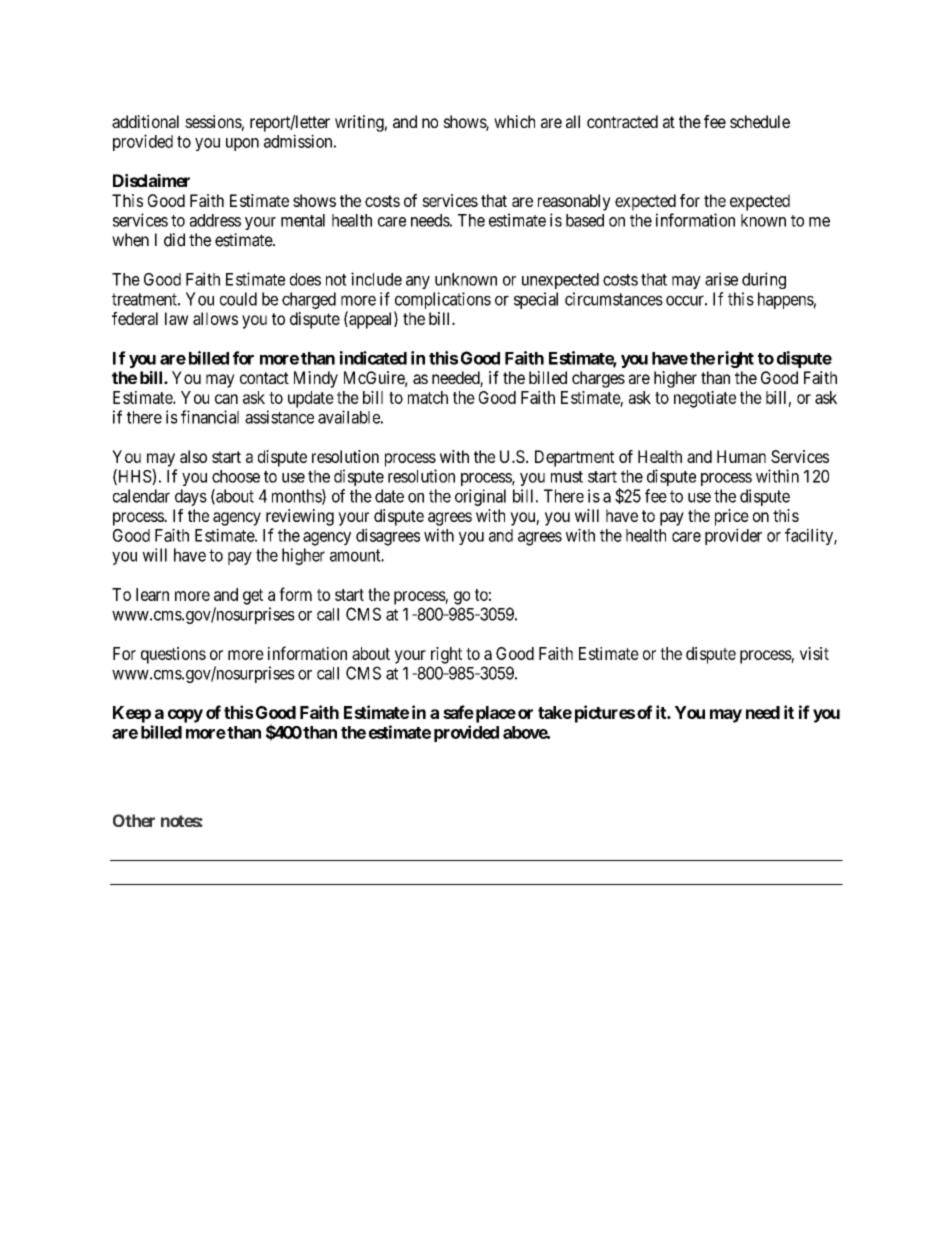  Describe the element at coordinates (760, 121) in the page. I see `schedule` at that location.
